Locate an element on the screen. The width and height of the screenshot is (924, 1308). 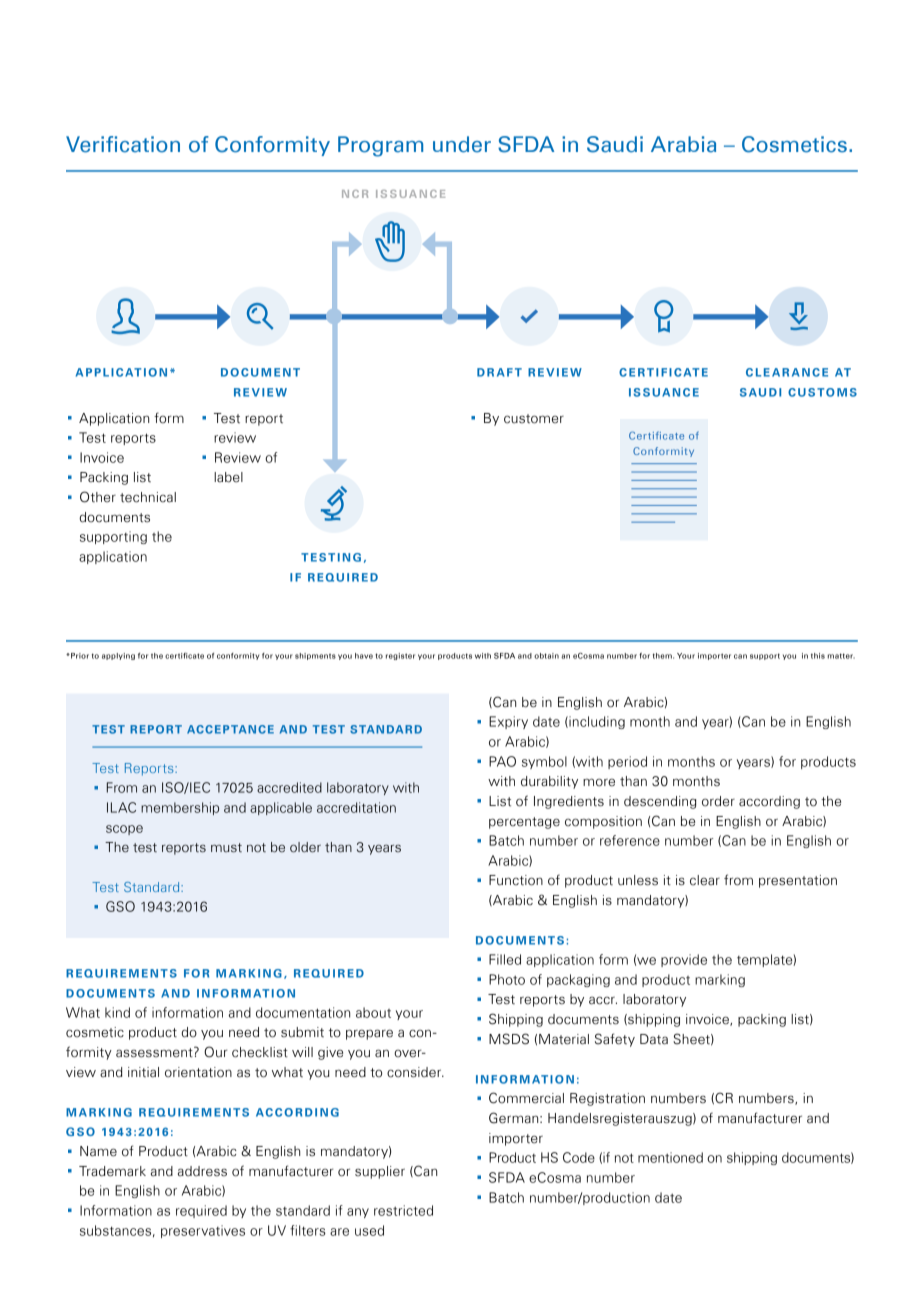
Verification is located at coordinates (123, 144).
